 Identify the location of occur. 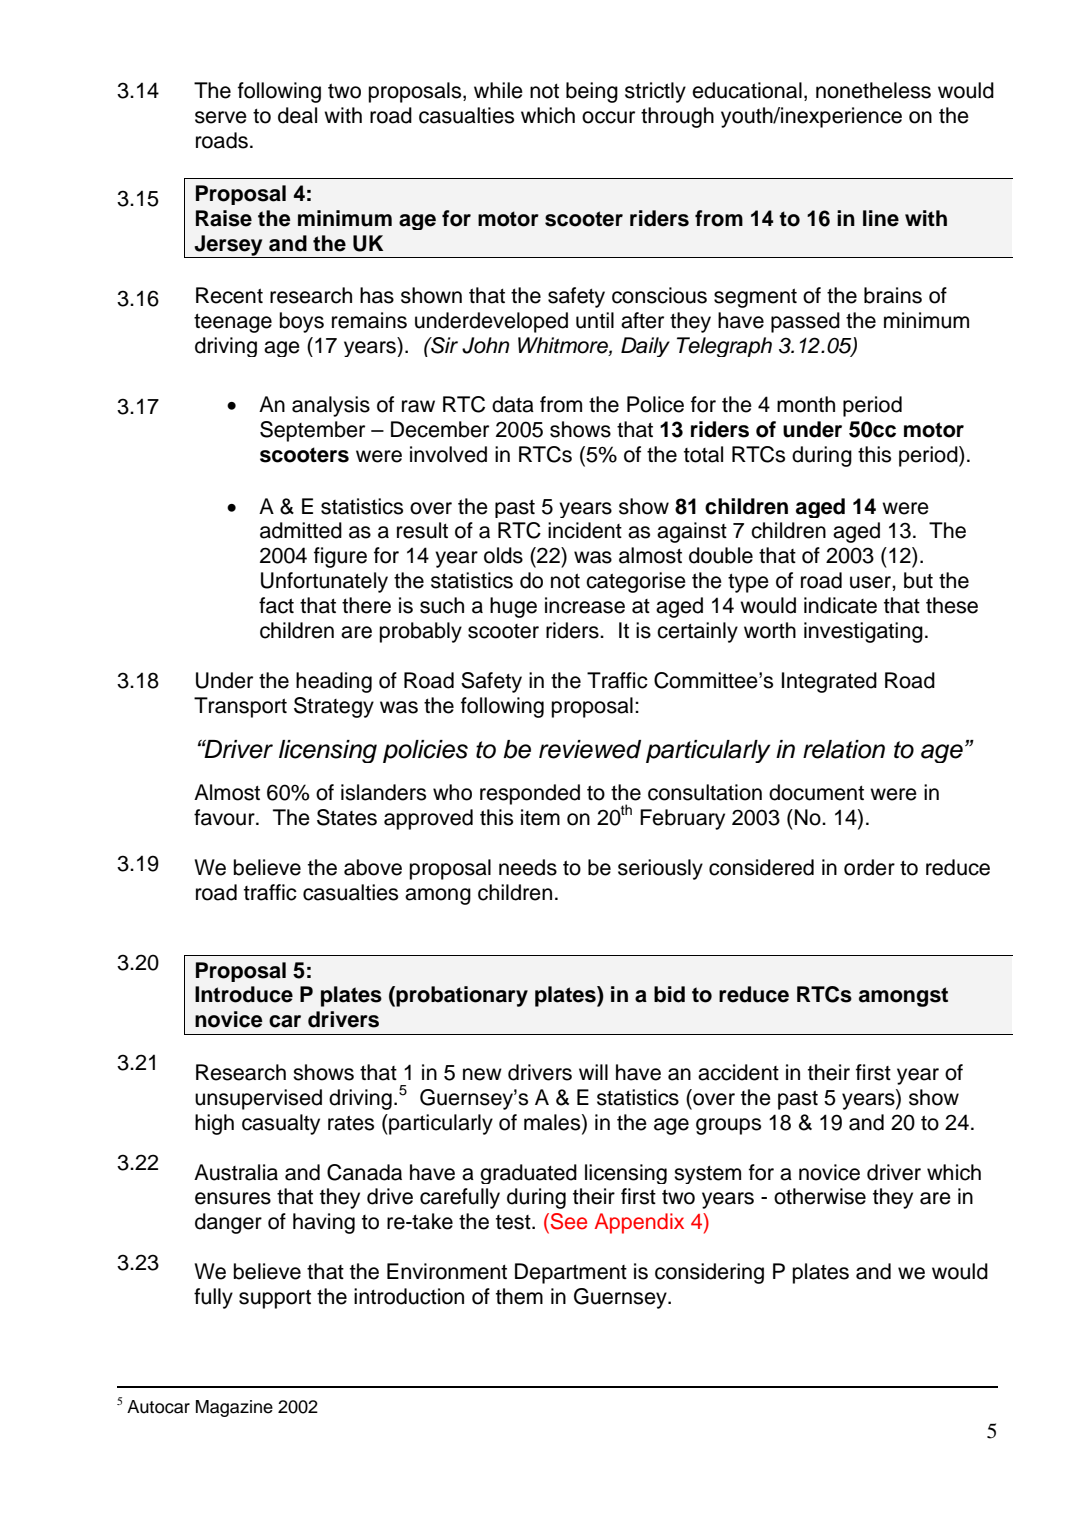
(608, 117).
